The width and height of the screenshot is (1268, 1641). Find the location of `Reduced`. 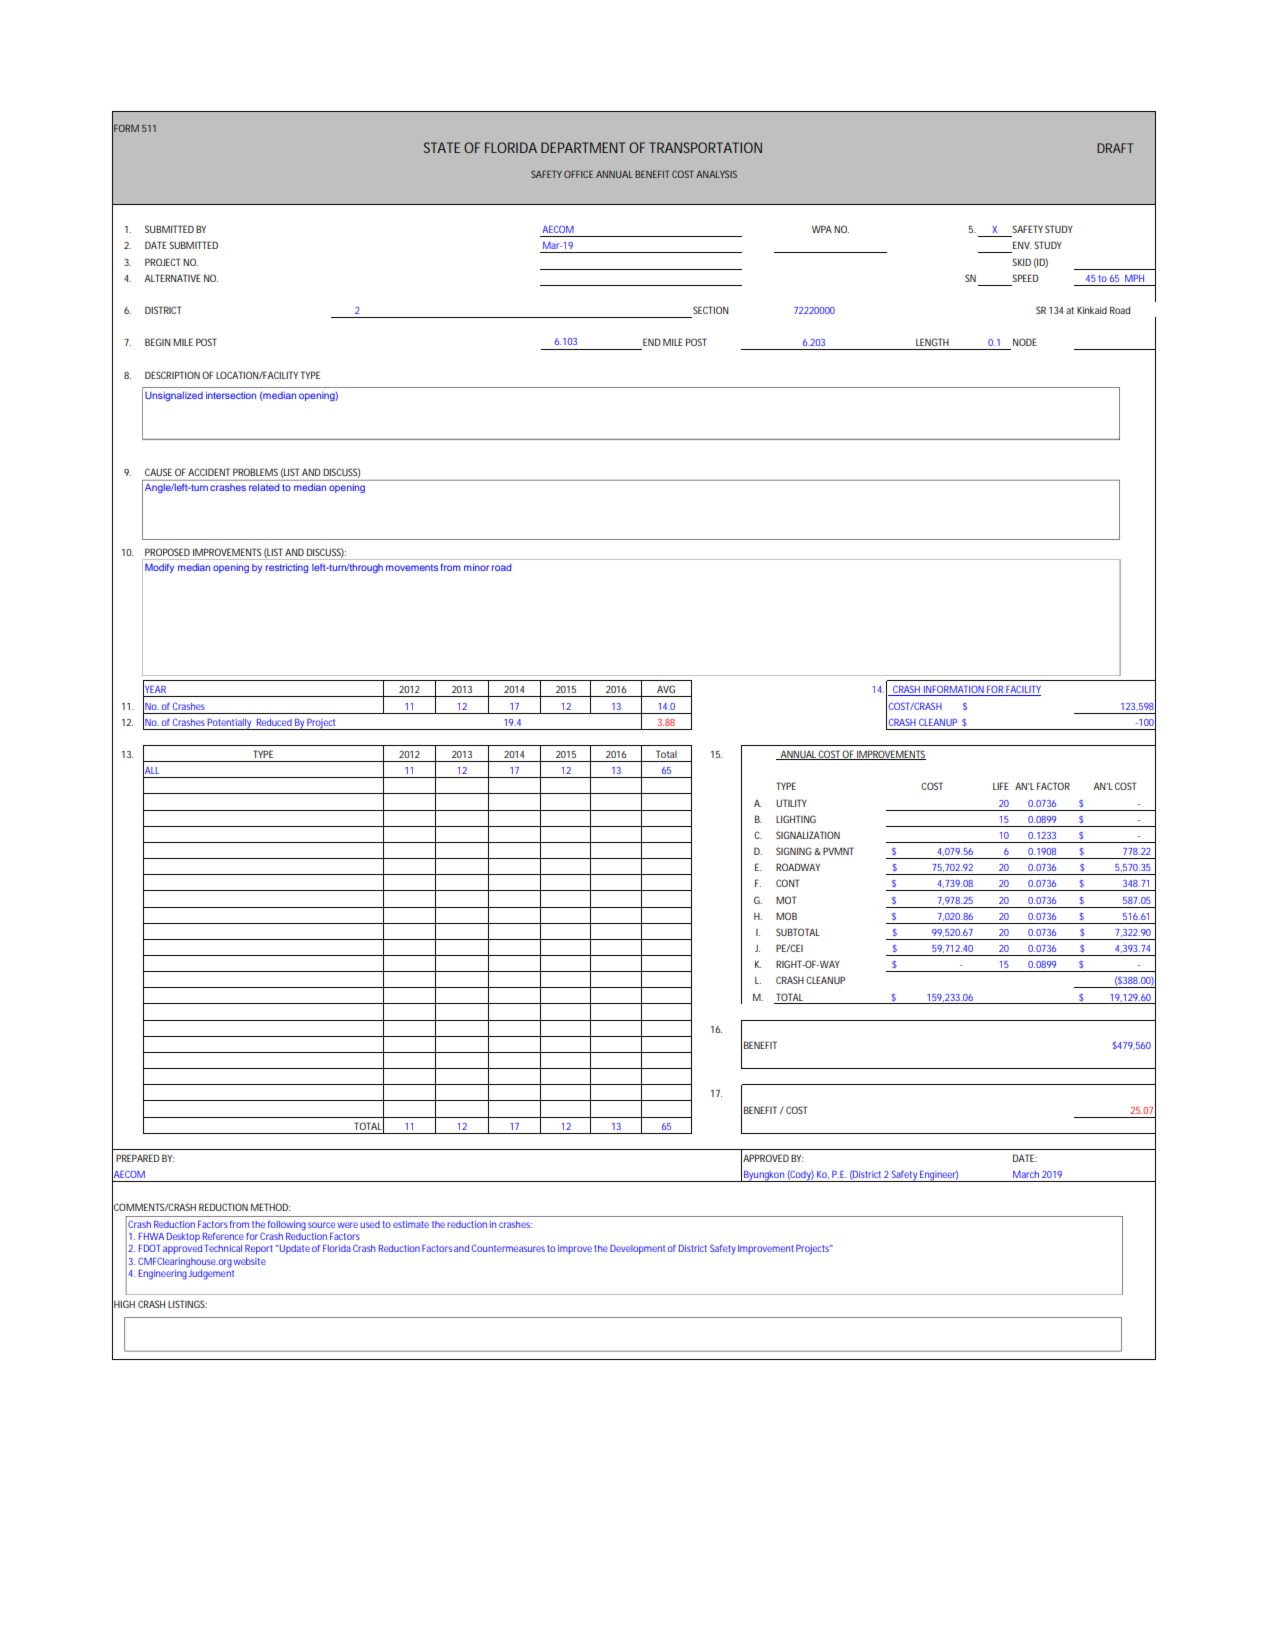

Reduced is located at coordinates (274, 722).
